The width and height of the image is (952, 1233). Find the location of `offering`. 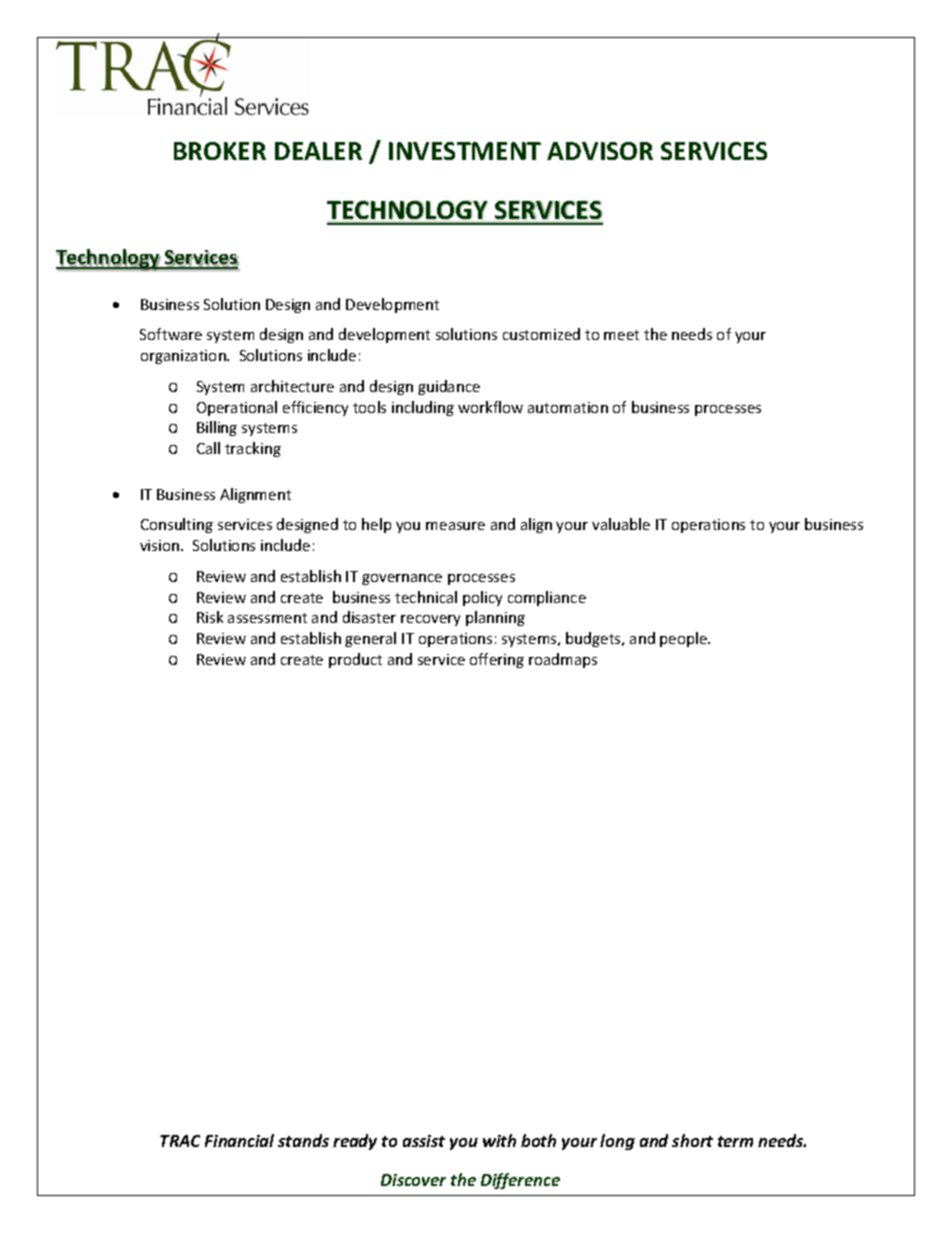

offering is located at coordinates (497, 660).
